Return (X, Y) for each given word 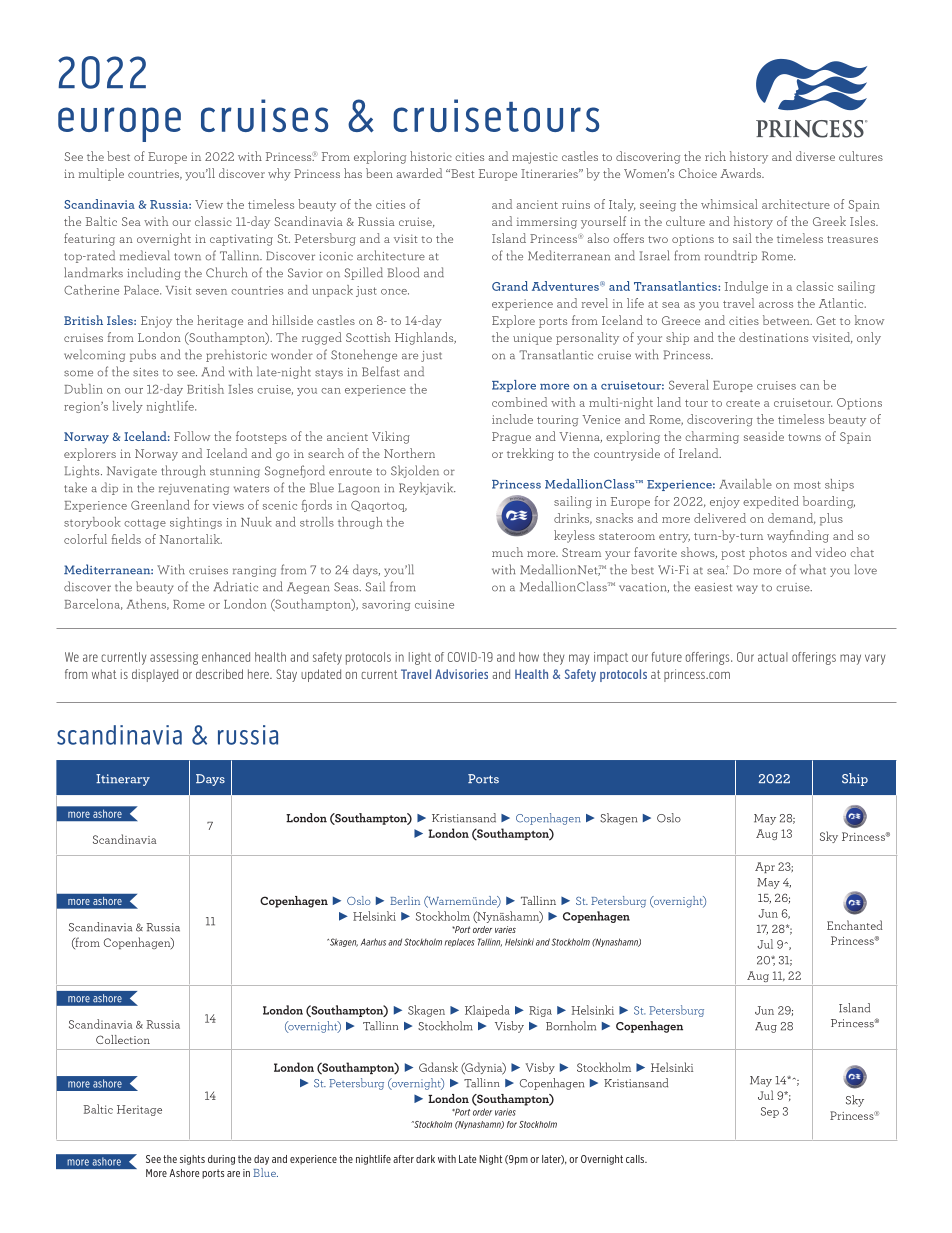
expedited (771, 502)
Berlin (405, 900)
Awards (742, 173)
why (279, 174)
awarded (419, 173)
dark (425, 1159)
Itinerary (123, 780)
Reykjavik (427, 488)
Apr (765, 867)
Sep (770, 1112)
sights (192, 1160)
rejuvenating (194, 489)
